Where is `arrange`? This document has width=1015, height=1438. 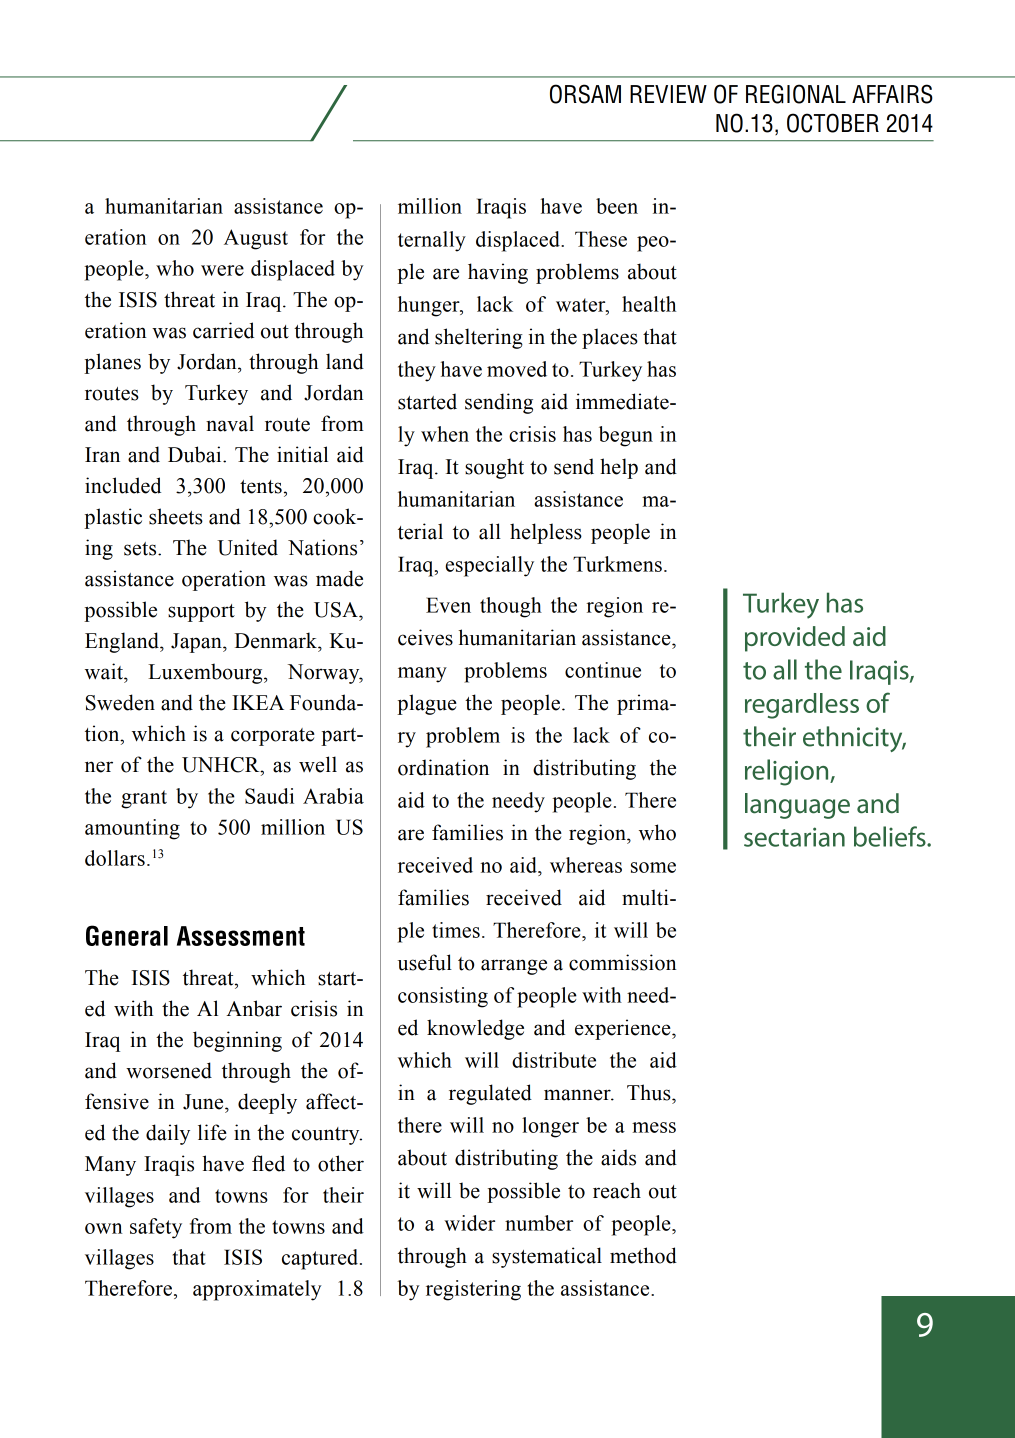 arrange is located at coordinates (514, 967).
